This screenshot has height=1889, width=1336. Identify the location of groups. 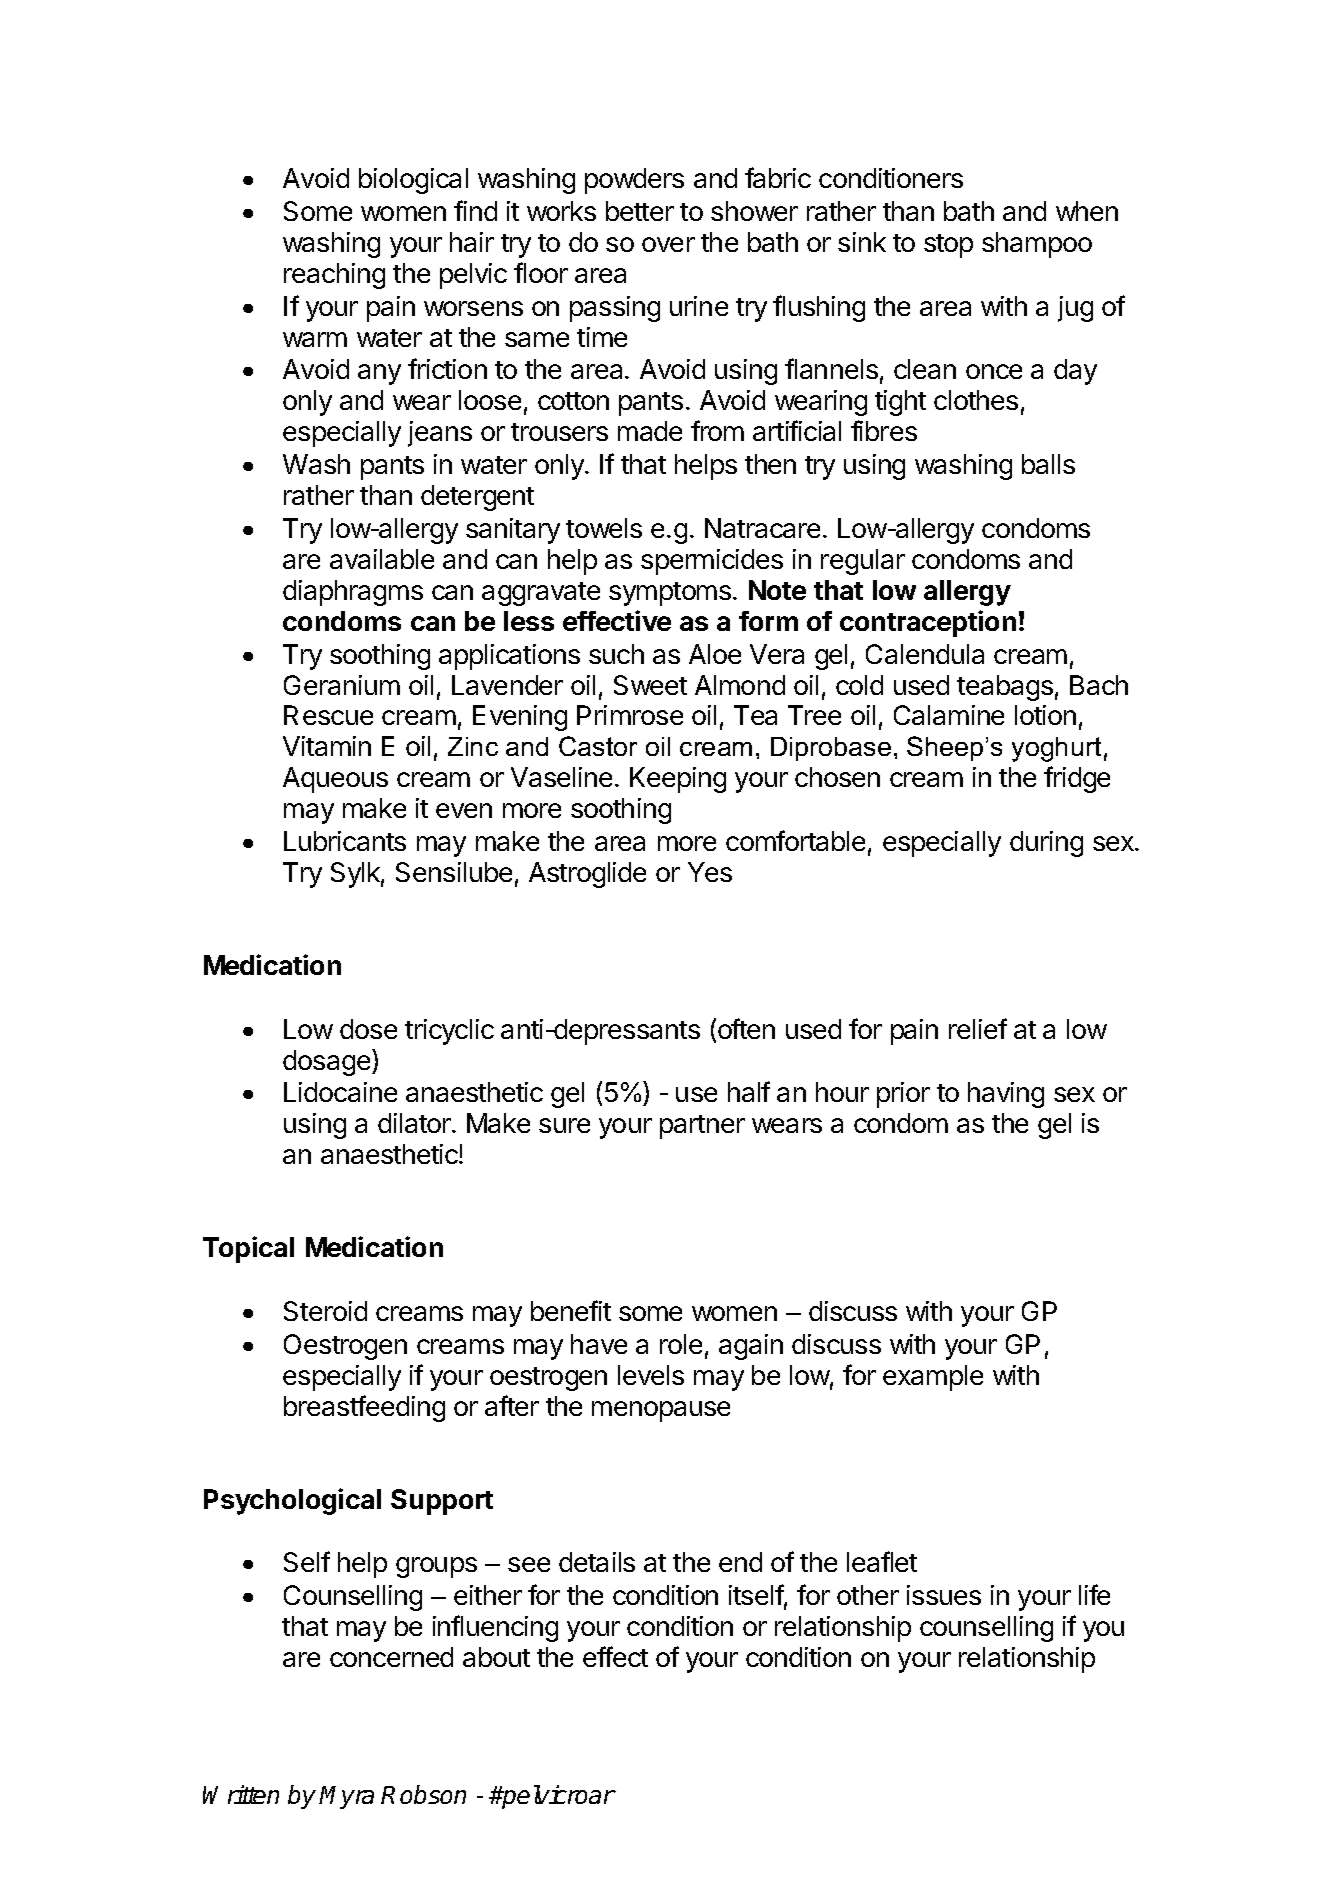
(436, 1567).
